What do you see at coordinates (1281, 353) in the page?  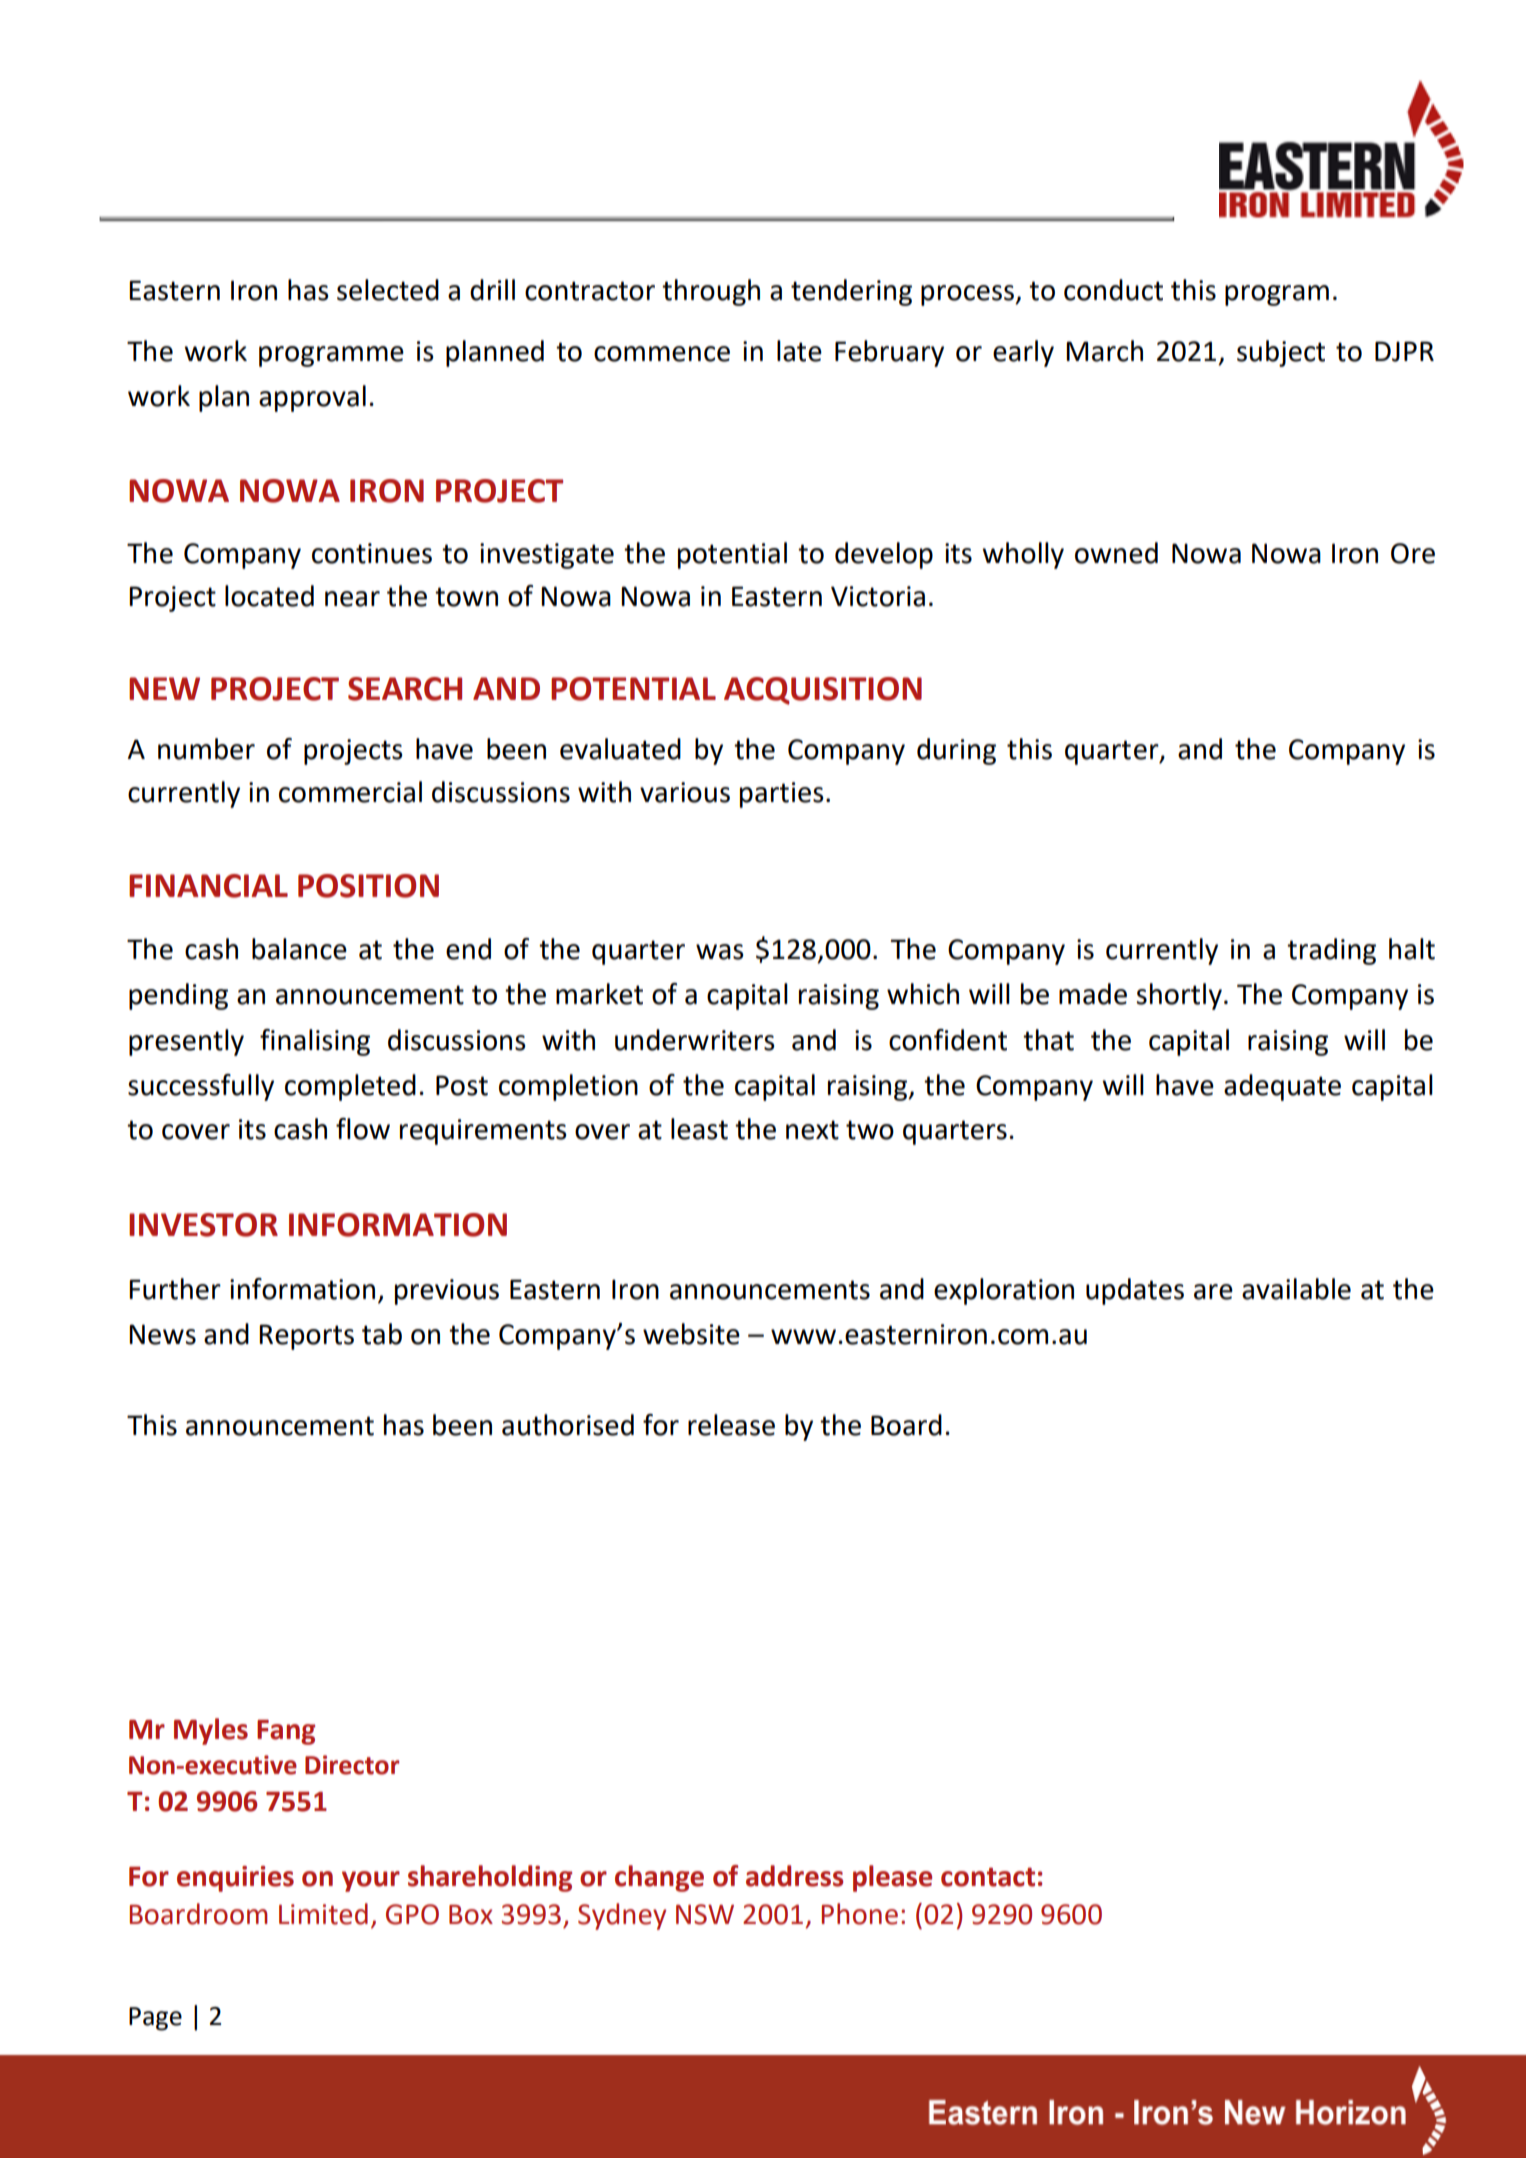 I see `subject` at bounding box center [1281, 353].
